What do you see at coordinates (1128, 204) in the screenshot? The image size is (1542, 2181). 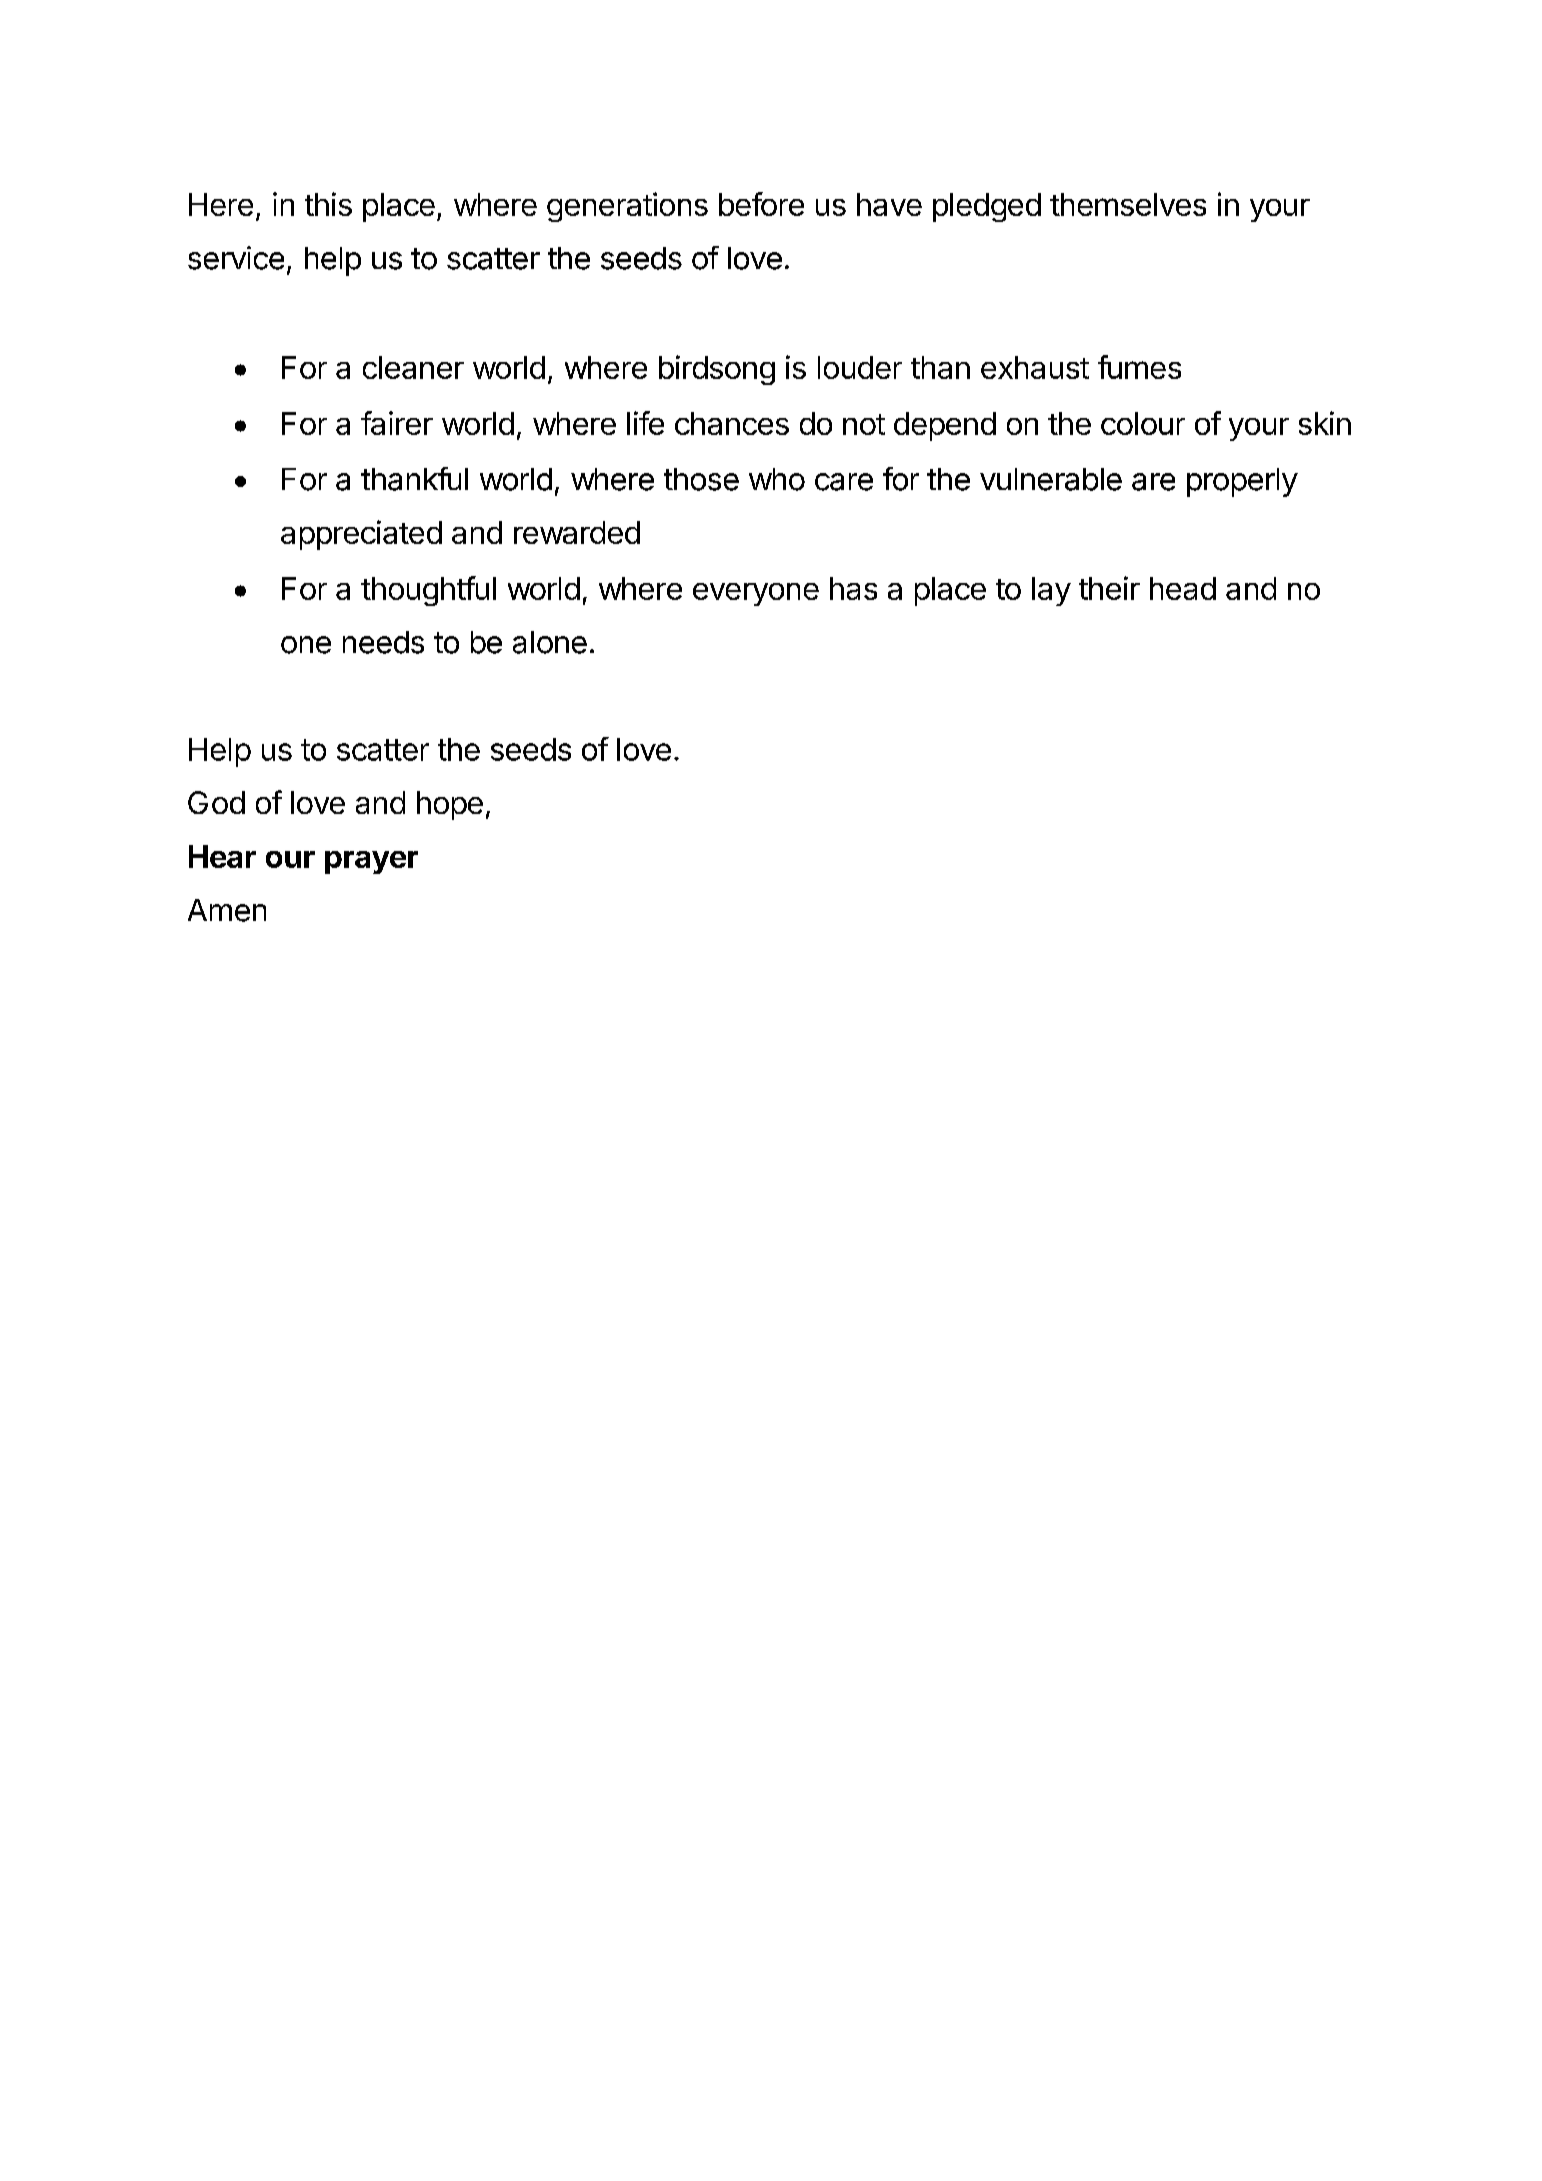 I see `themselves` at bounding box center [1128, 204].
